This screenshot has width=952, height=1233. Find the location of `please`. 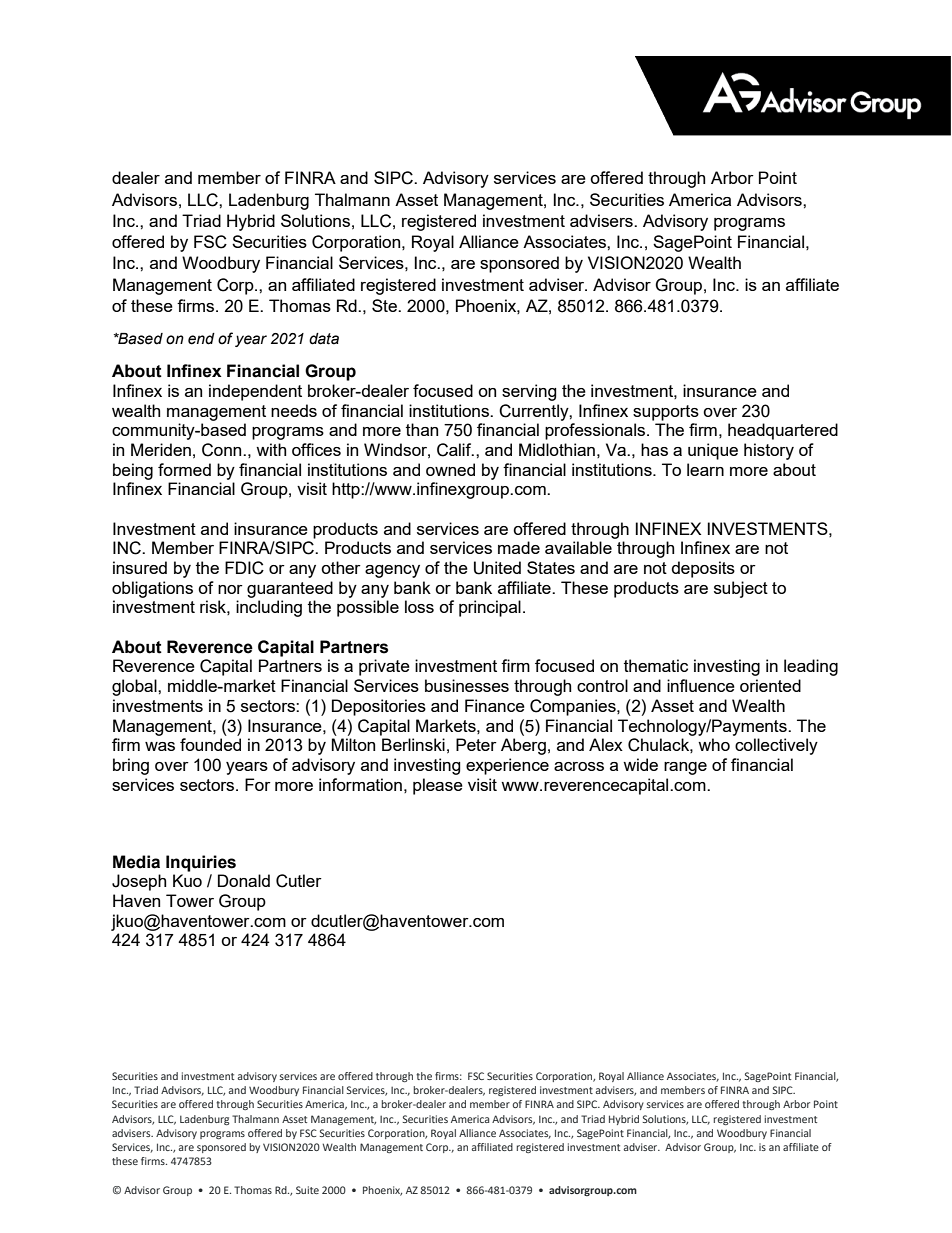

please is located at coordinates (438, 786).
